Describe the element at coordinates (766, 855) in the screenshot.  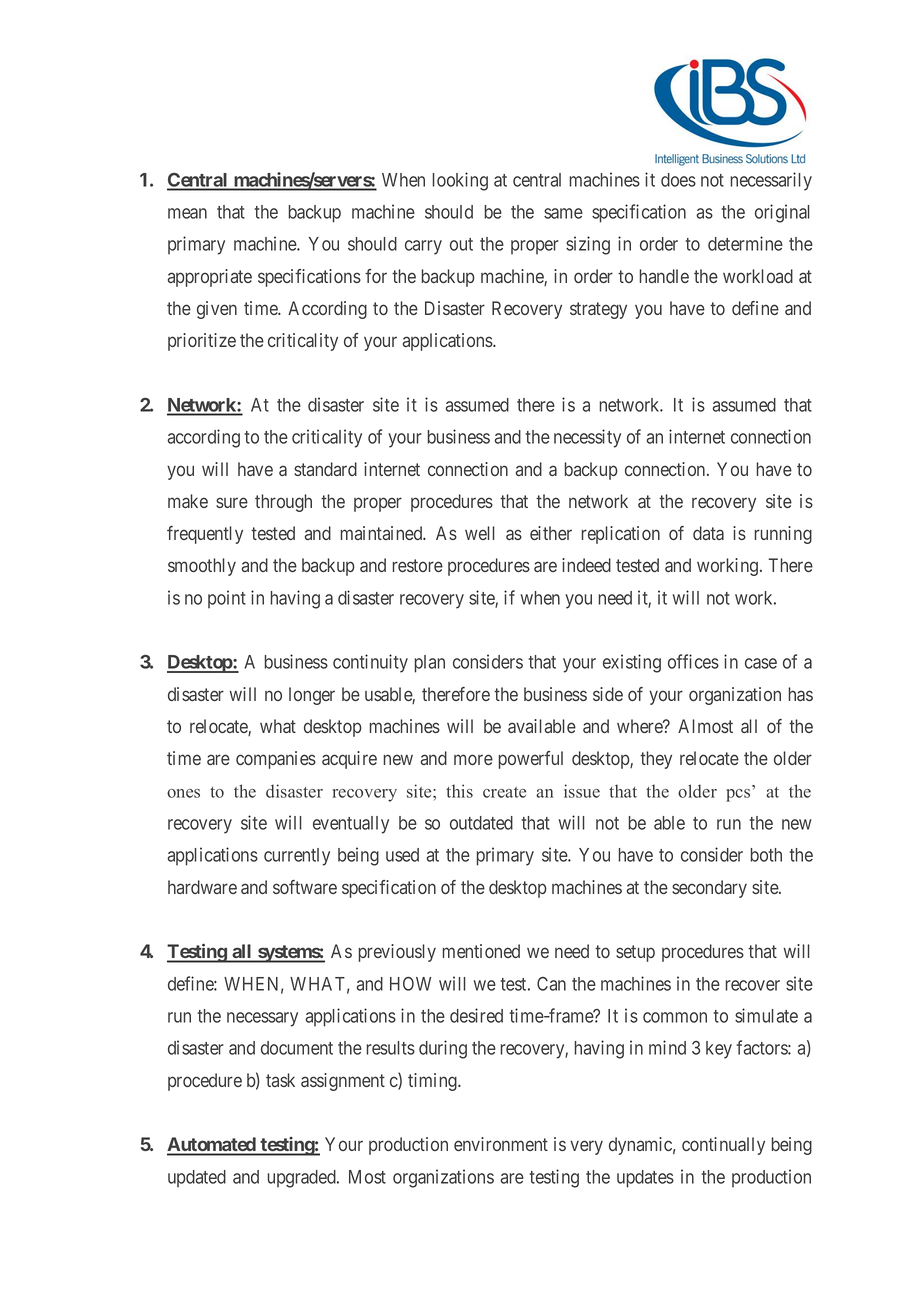
I see `both` at that location.
